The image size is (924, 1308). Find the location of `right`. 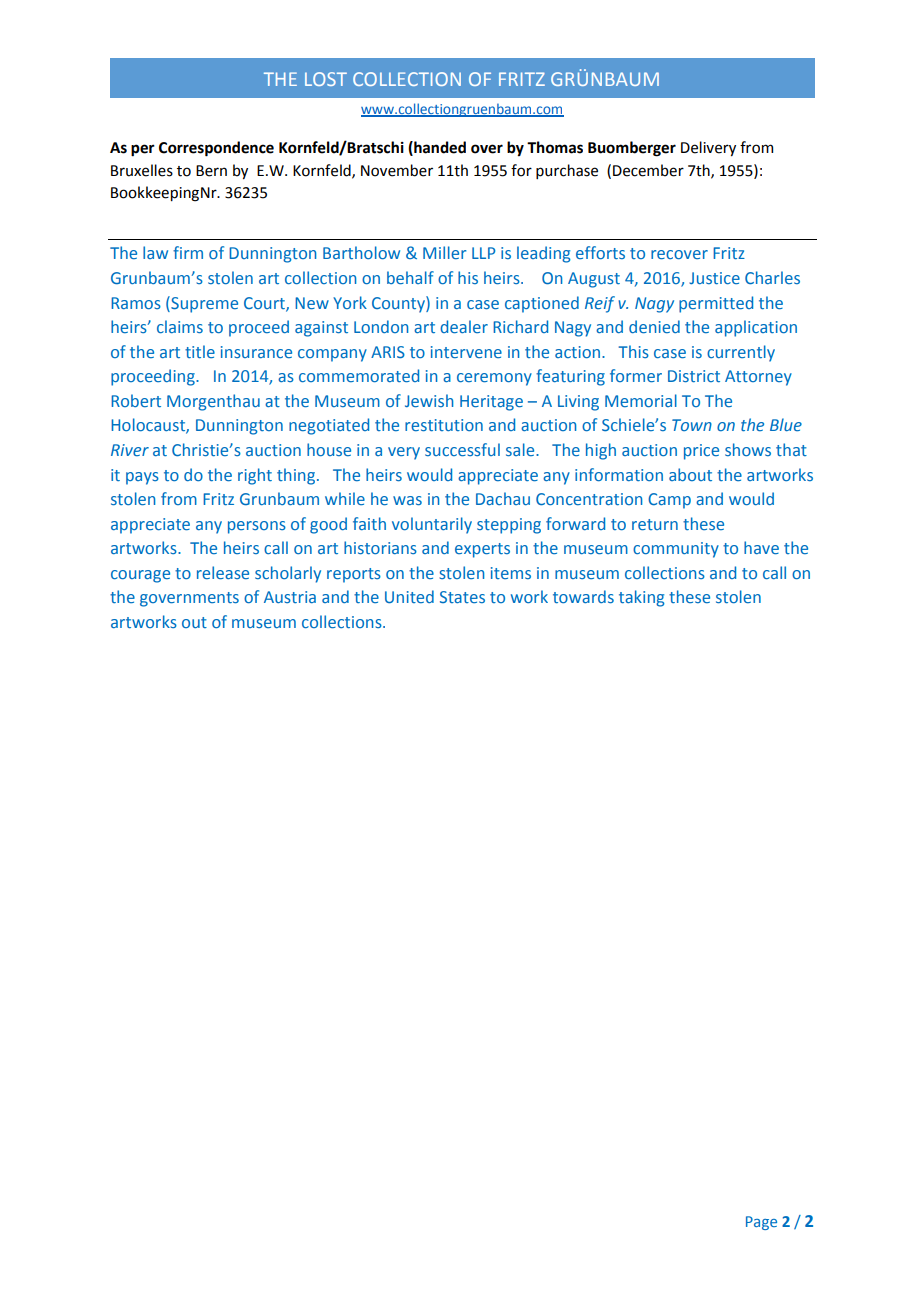

right is located at coordinates (255, 476).
